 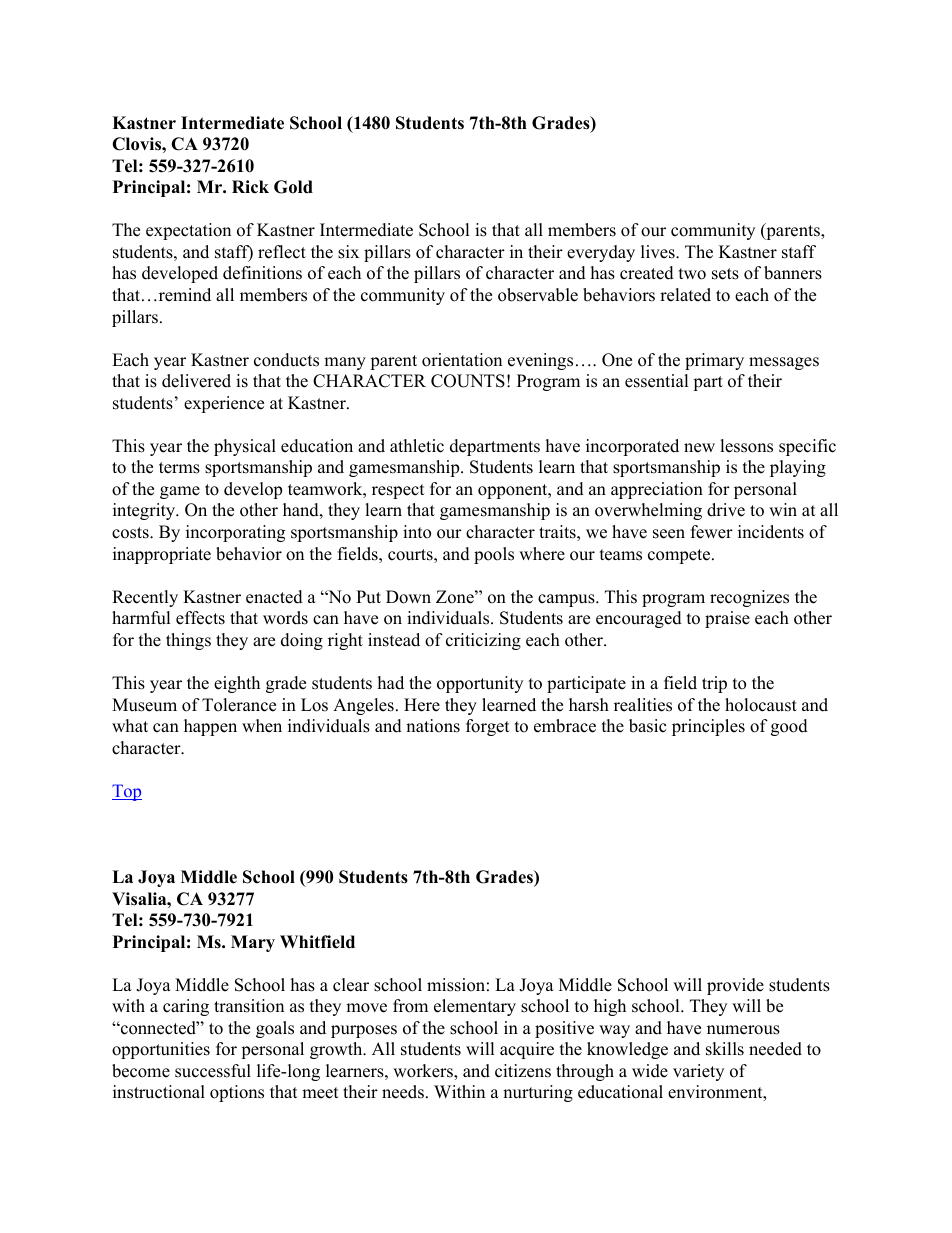 I want to click on things, so click(x=188, y=641).
